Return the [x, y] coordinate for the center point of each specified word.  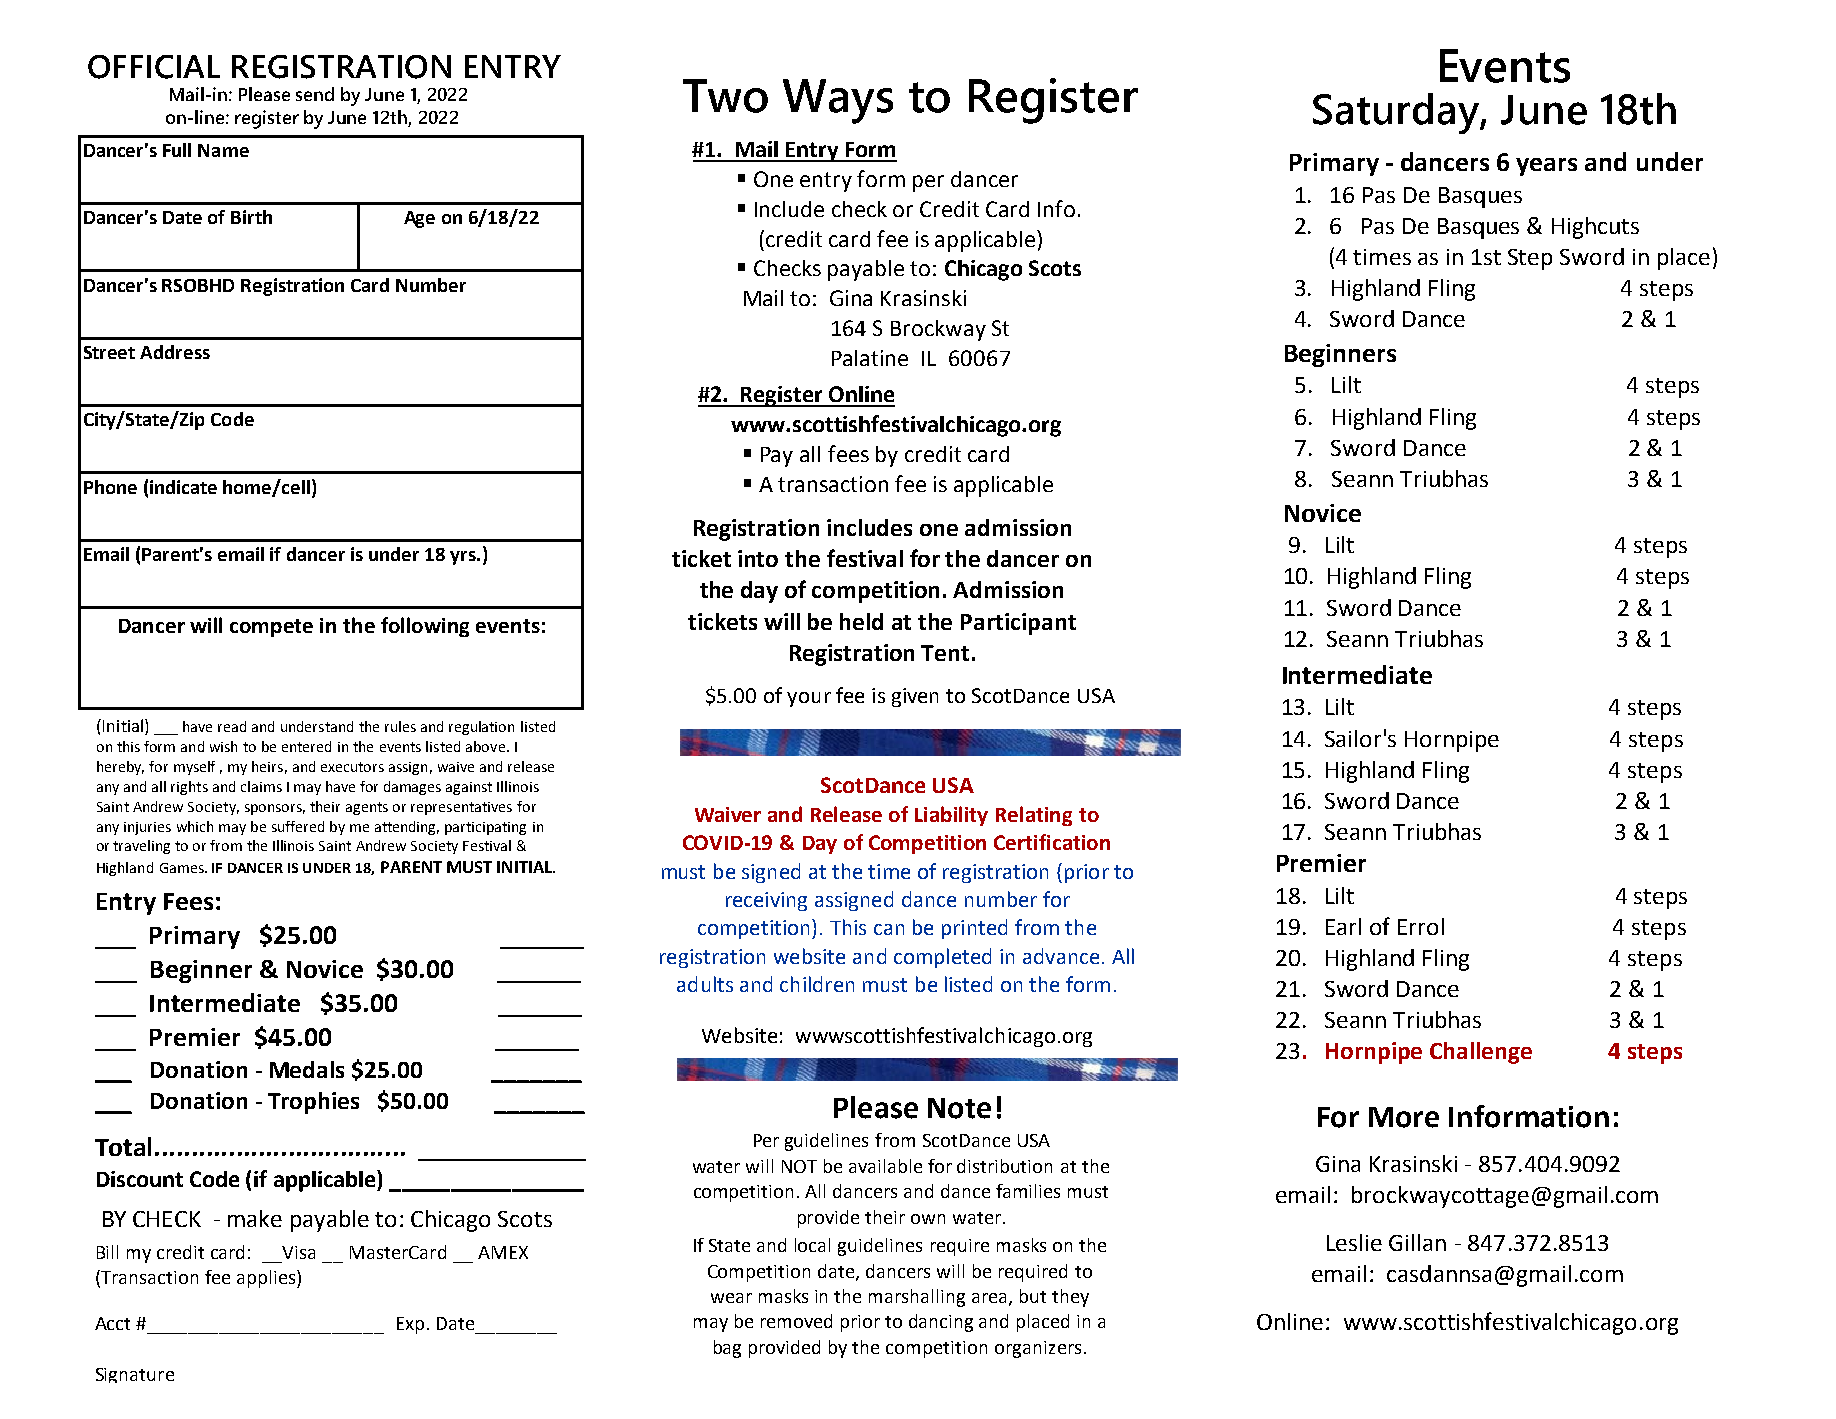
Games [183, 868]
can [889, 929]
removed [796, 1321]
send [315, 94]
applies [267, 1279]
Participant [1018, 624]
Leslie [1354, 1242]
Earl [1343, 926]
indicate [183, 487]
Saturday [1397, 113]
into [758, 558]
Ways [838, 101]
